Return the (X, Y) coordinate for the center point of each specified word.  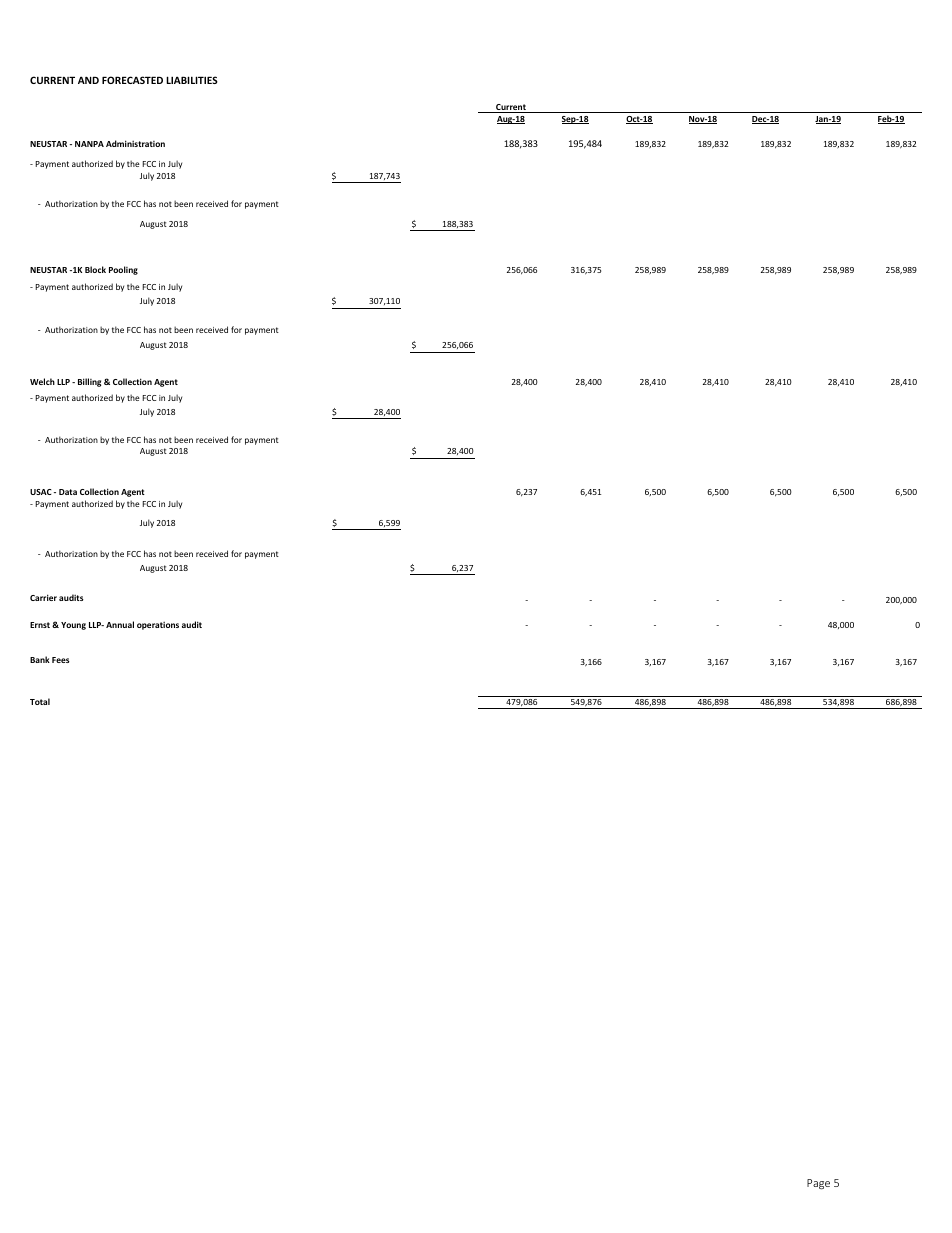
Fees (61, 660)
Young (73, 626)
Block (95, 269)
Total (40, 701)
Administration (135, 143)
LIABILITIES (192, 80)
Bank (40, 659)
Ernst (40, 625)
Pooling (123, 270)
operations (158, 626)
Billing (89, 382)
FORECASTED (132, 80)
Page (818, 1184)
